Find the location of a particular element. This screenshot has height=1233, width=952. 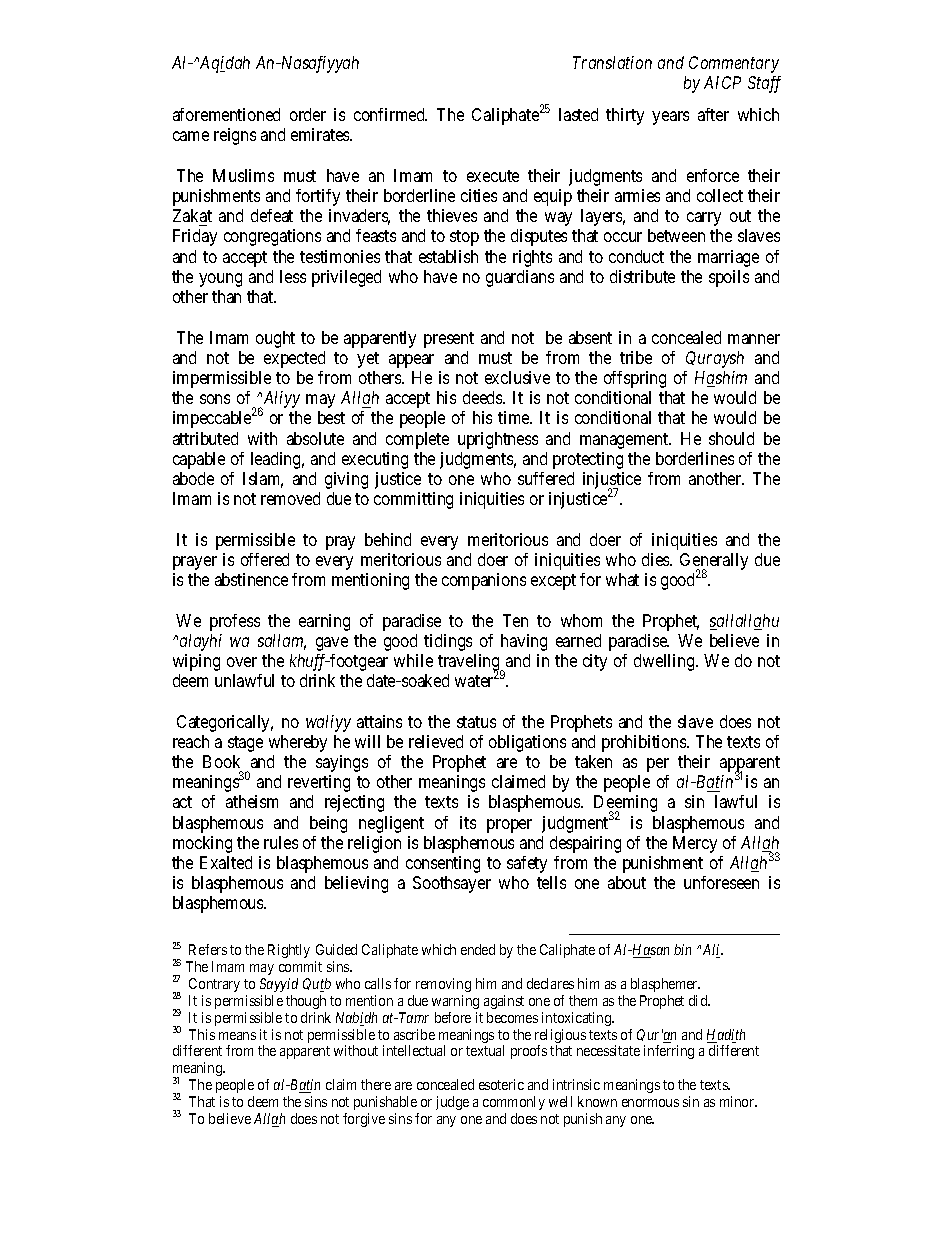

prohibitions is located at coordinates (645, 743).
